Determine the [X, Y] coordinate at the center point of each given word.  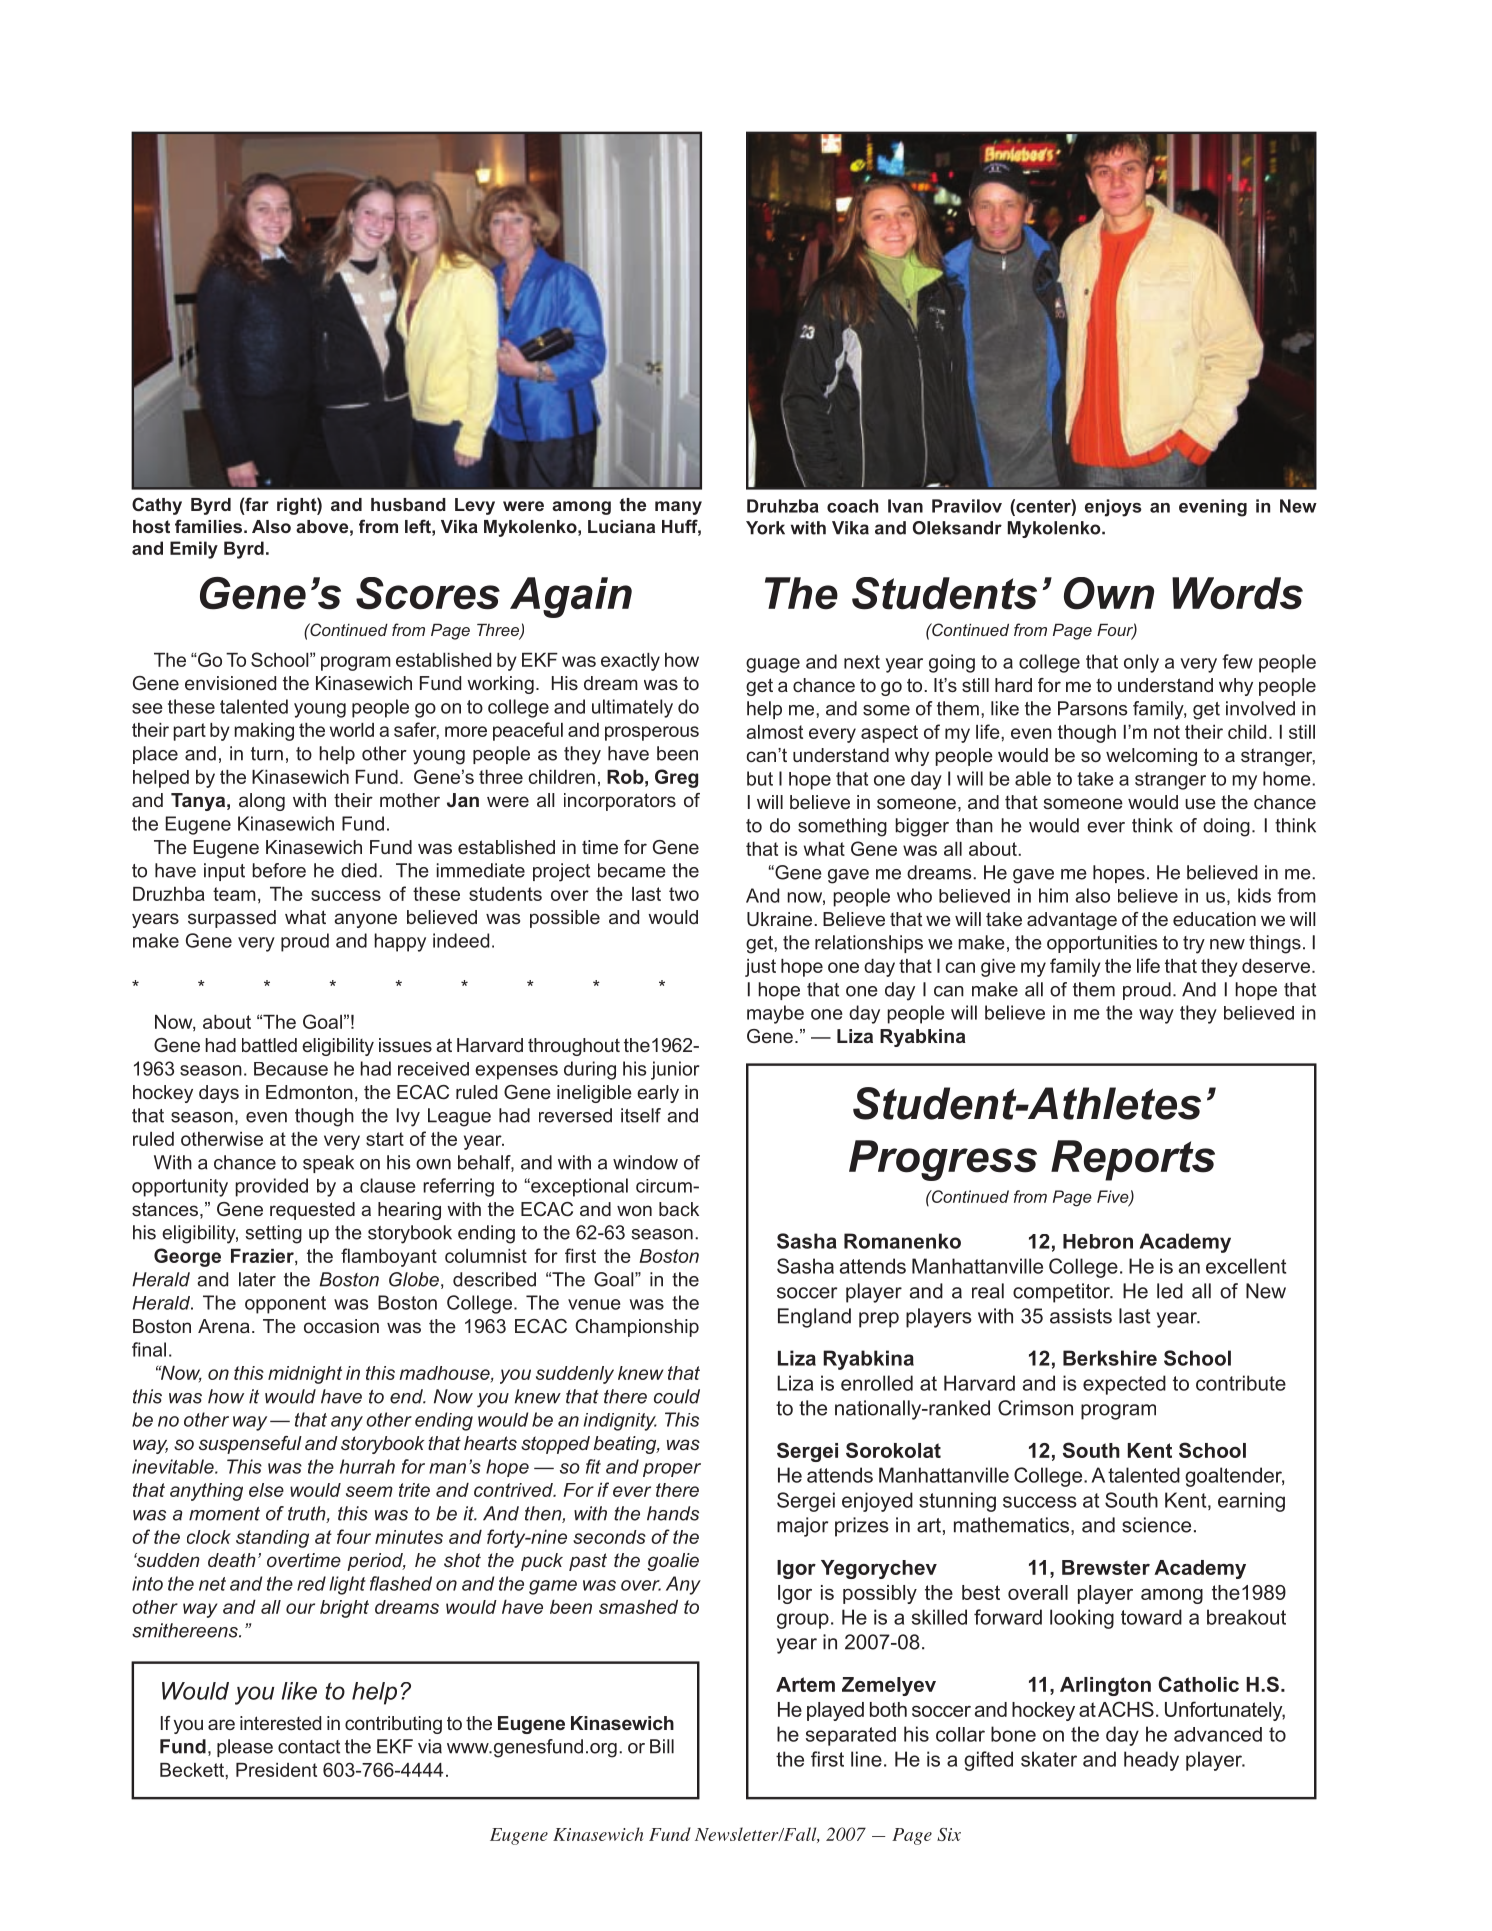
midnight [305, 1375]
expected [1124, 1385]
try [1194, 945]
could [677, 1396]
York [765, 528]
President [276, 1770]
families [208, 526]
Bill [662, 1746]
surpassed [232, 919]
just [760, 968]
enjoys [1113, 508]
